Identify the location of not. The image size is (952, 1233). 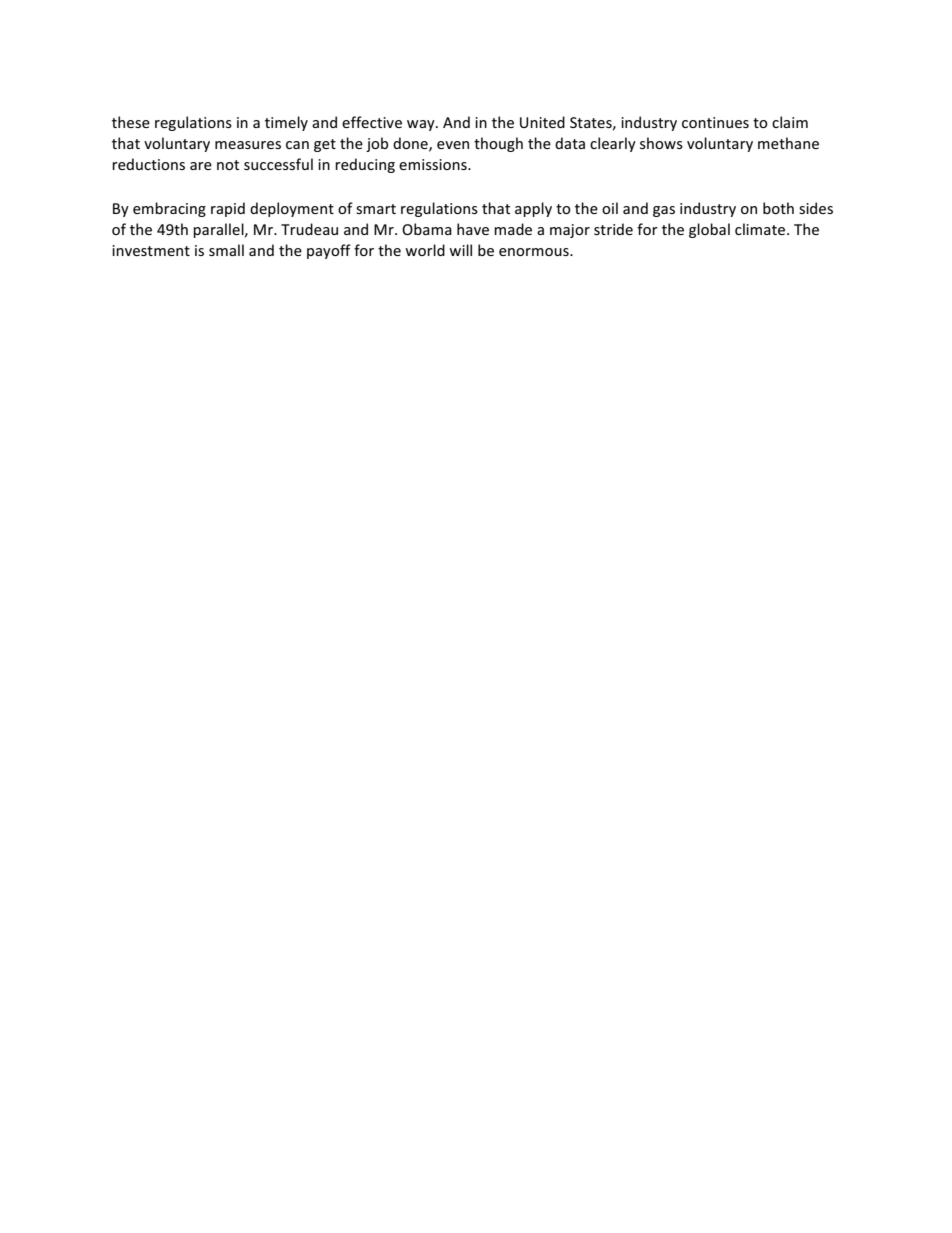
(228, 165).
